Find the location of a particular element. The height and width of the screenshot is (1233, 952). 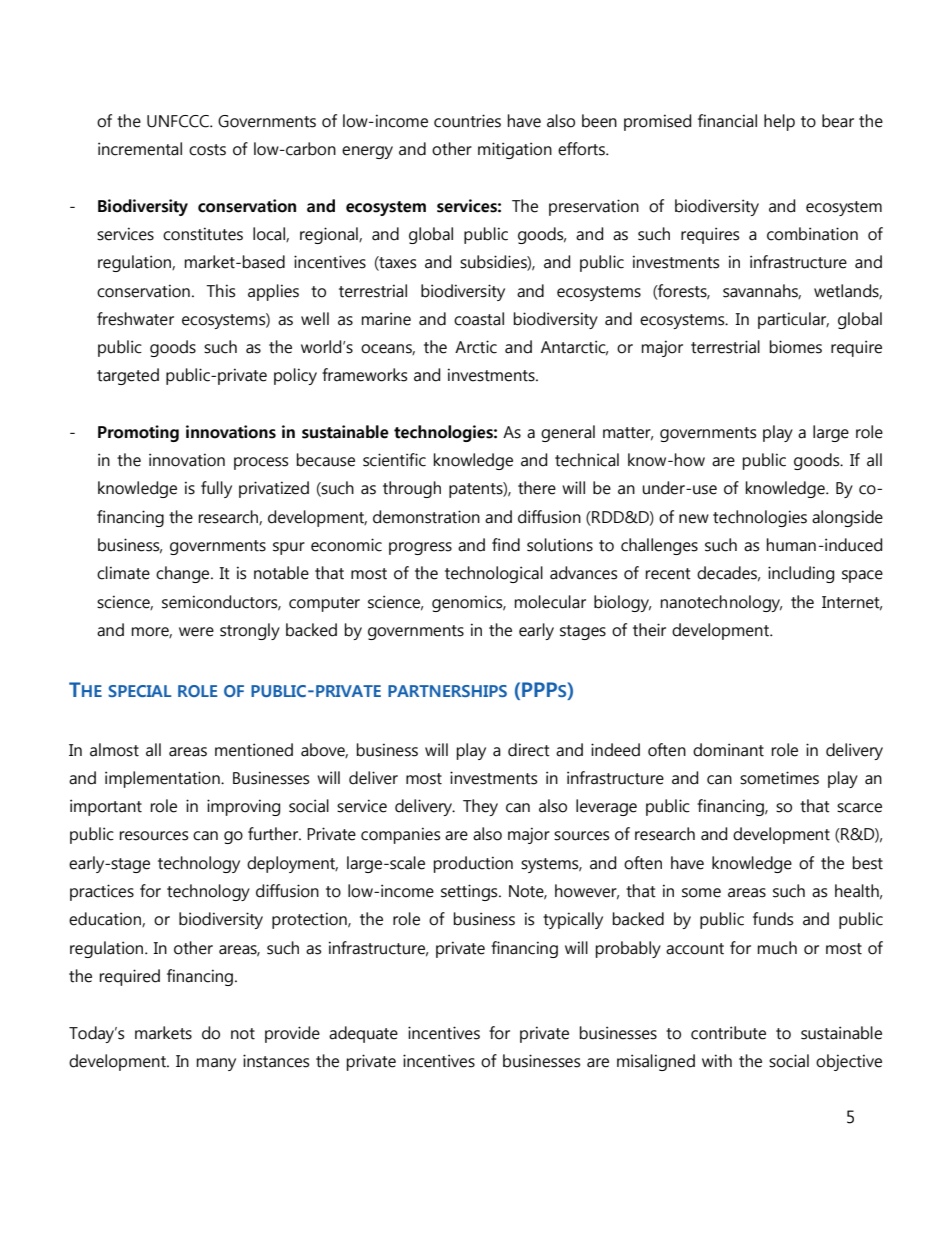

instances is located at coordinates (276, 1061).
